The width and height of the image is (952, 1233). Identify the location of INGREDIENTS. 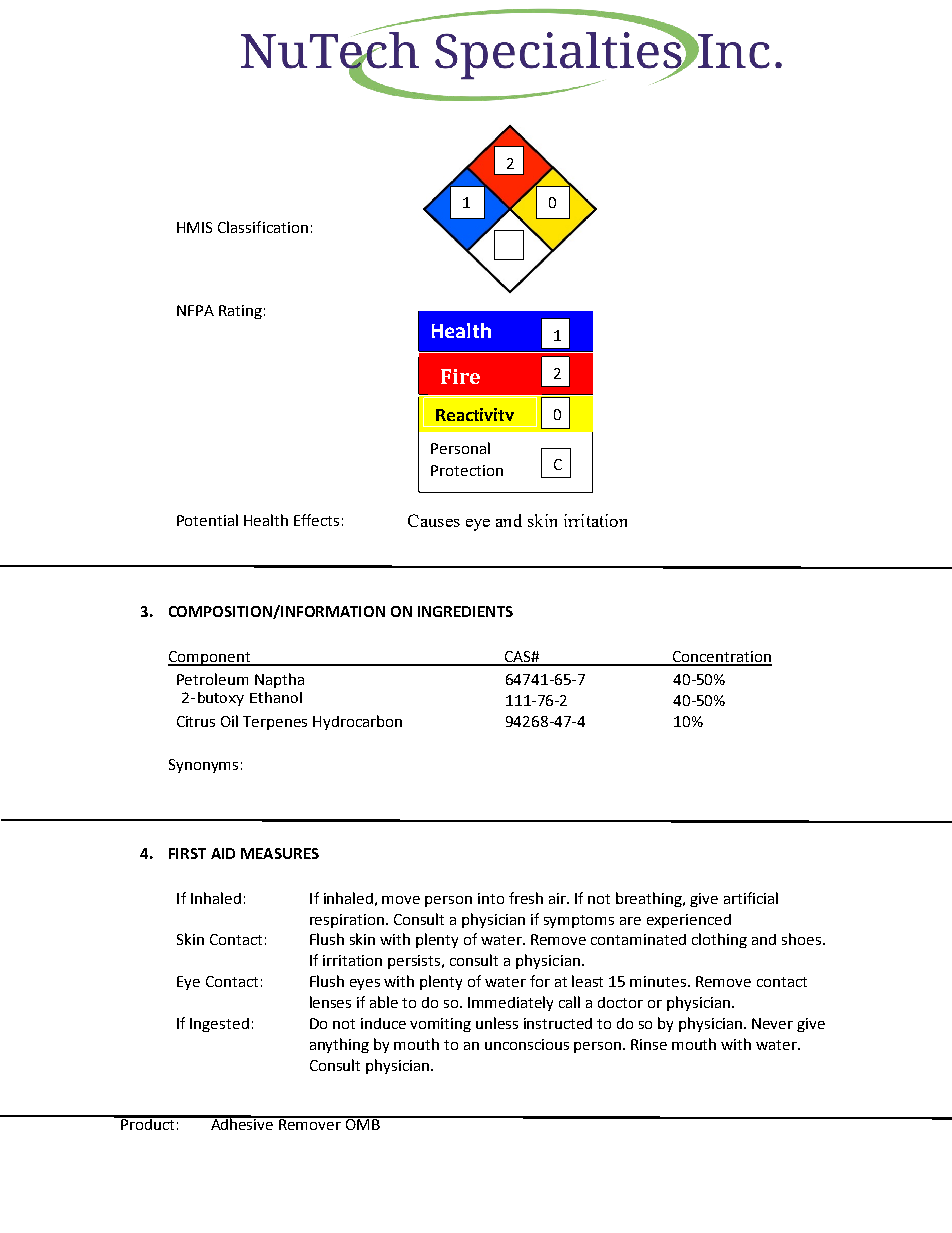
(465, 611).
